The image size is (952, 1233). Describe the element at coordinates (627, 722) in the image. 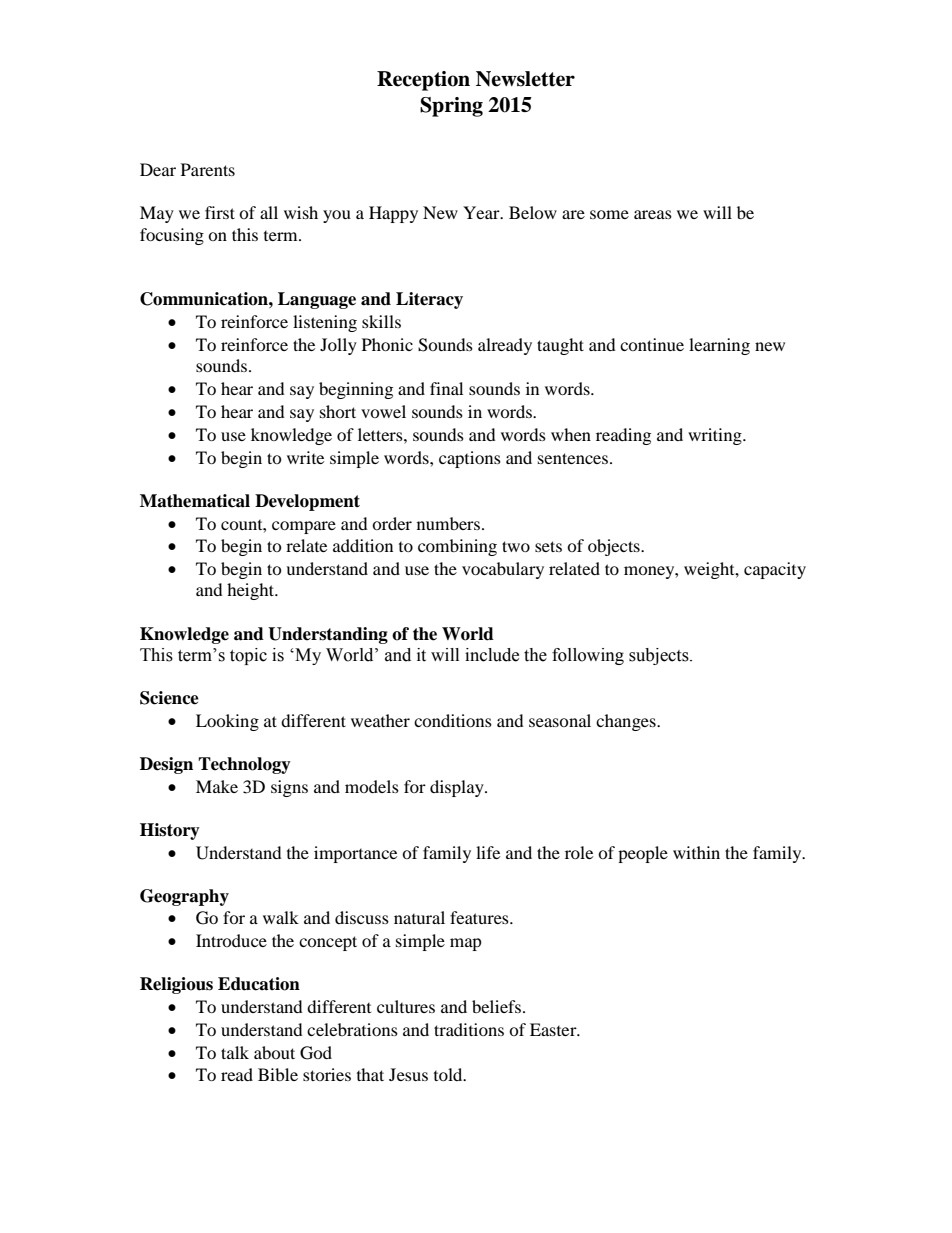

I see `changes` at that location.
